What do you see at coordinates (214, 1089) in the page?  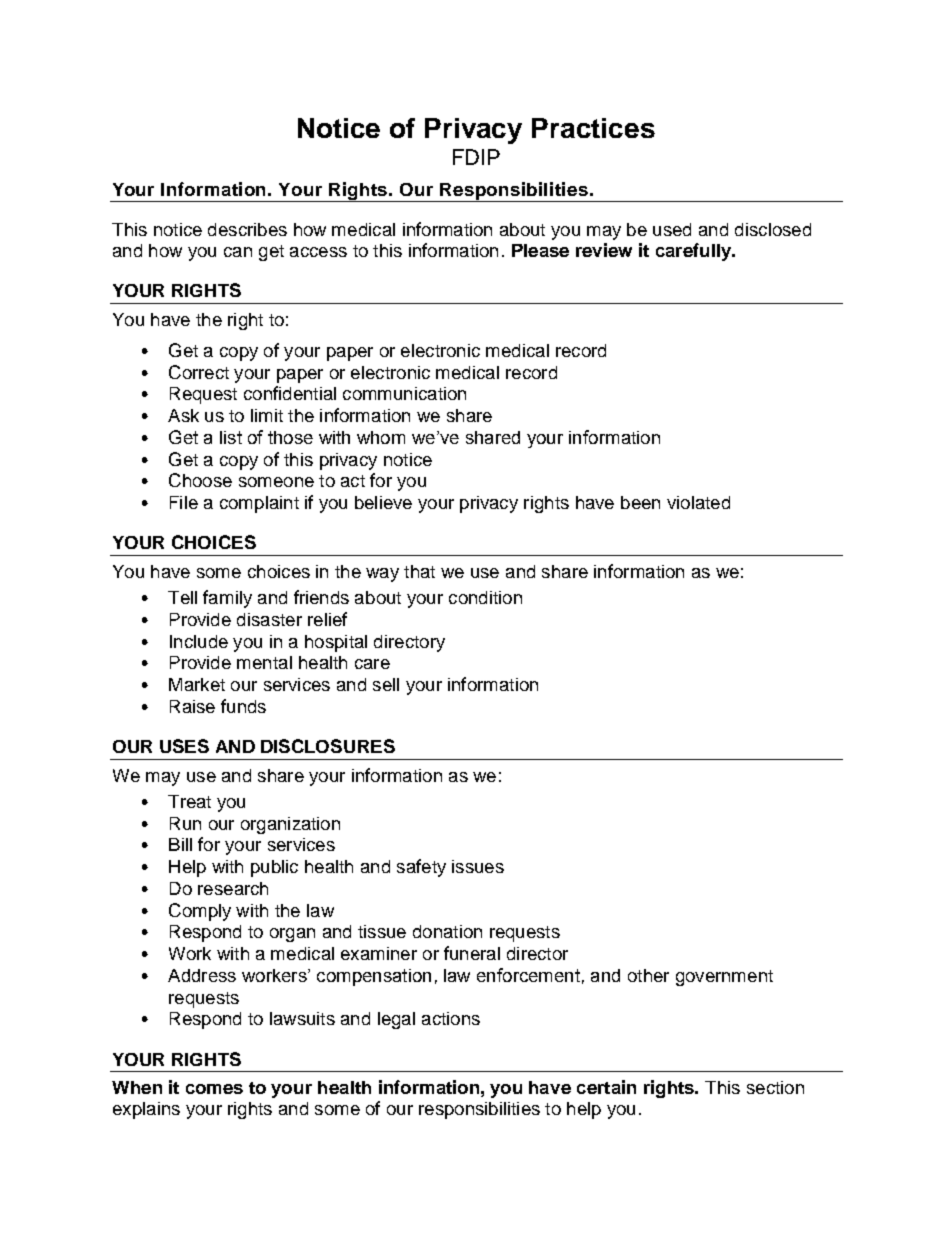 I see `comes` at bounding box center [214, 1089].
